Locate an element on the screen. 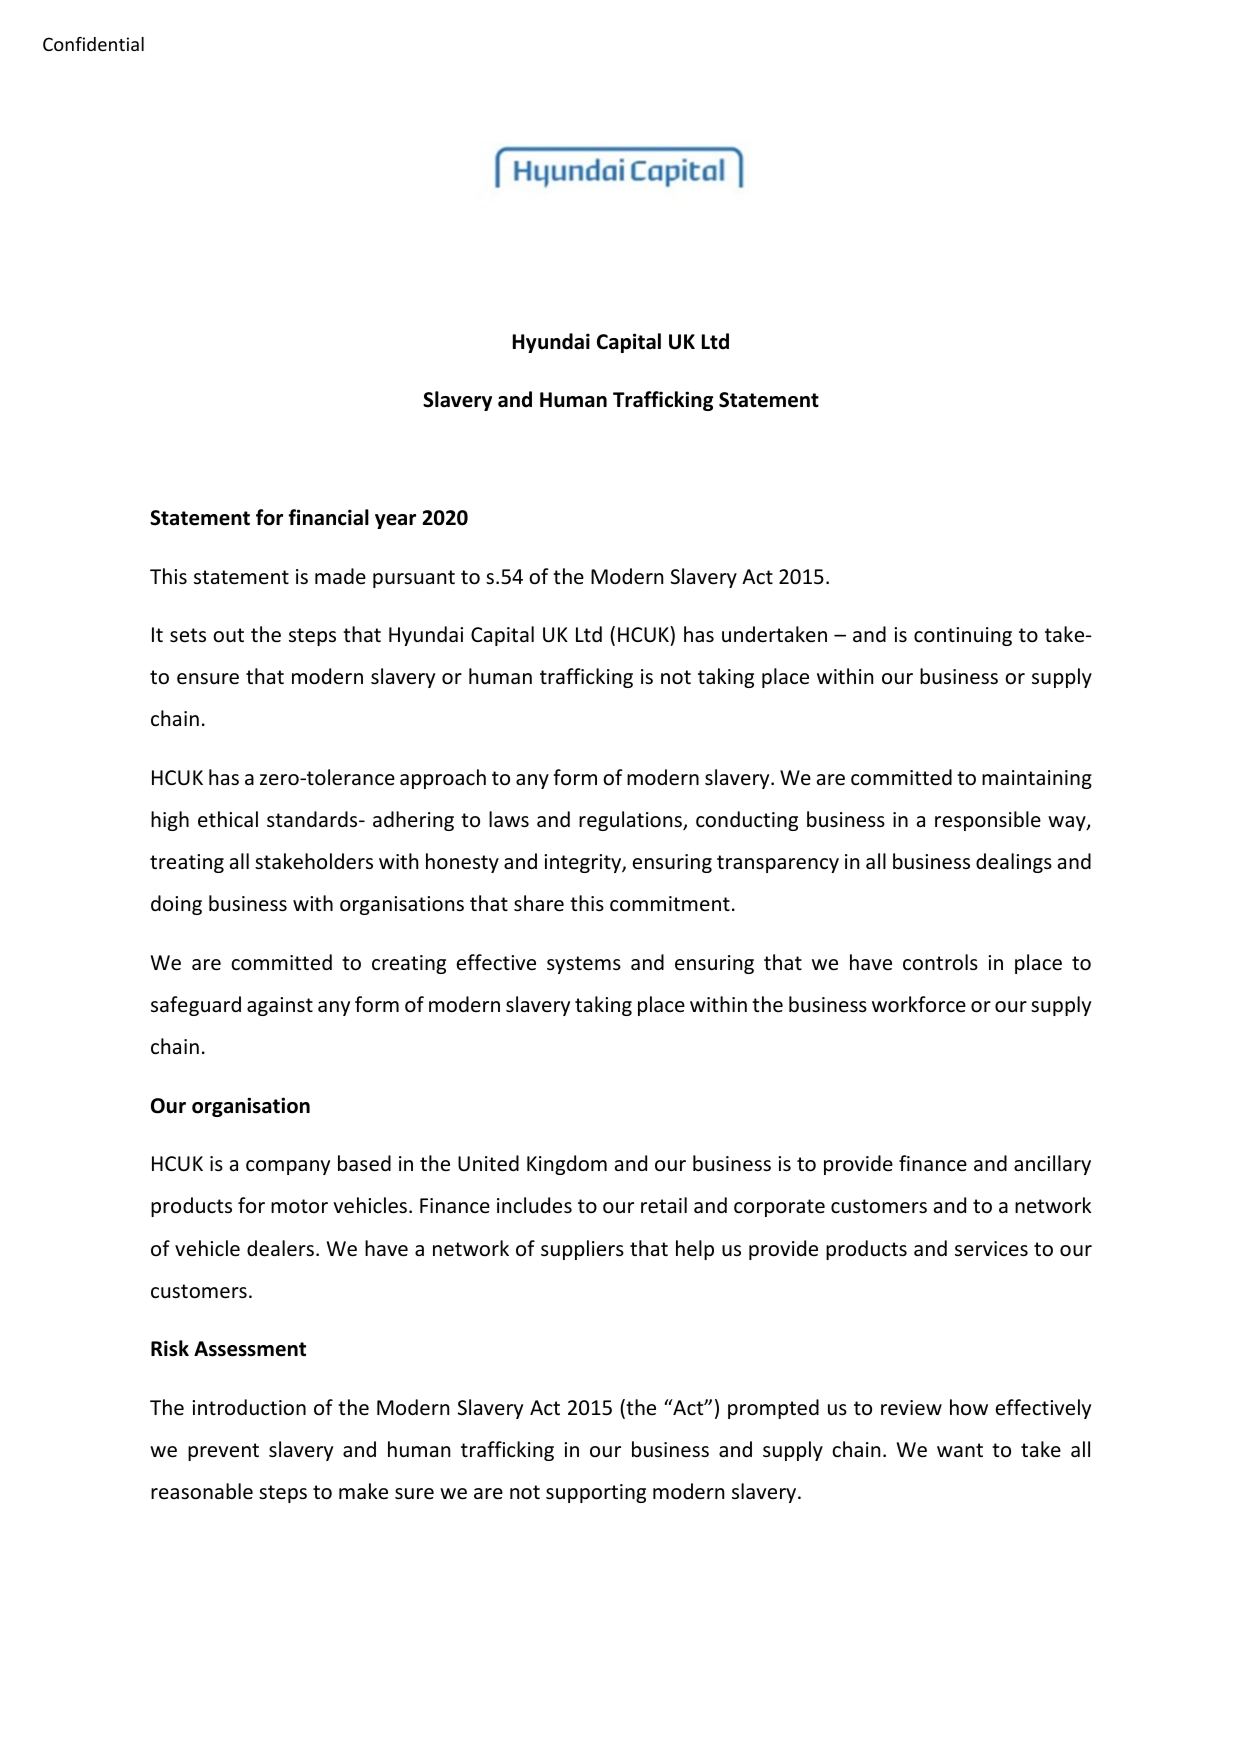  year is located at coordinates (395, 521).
